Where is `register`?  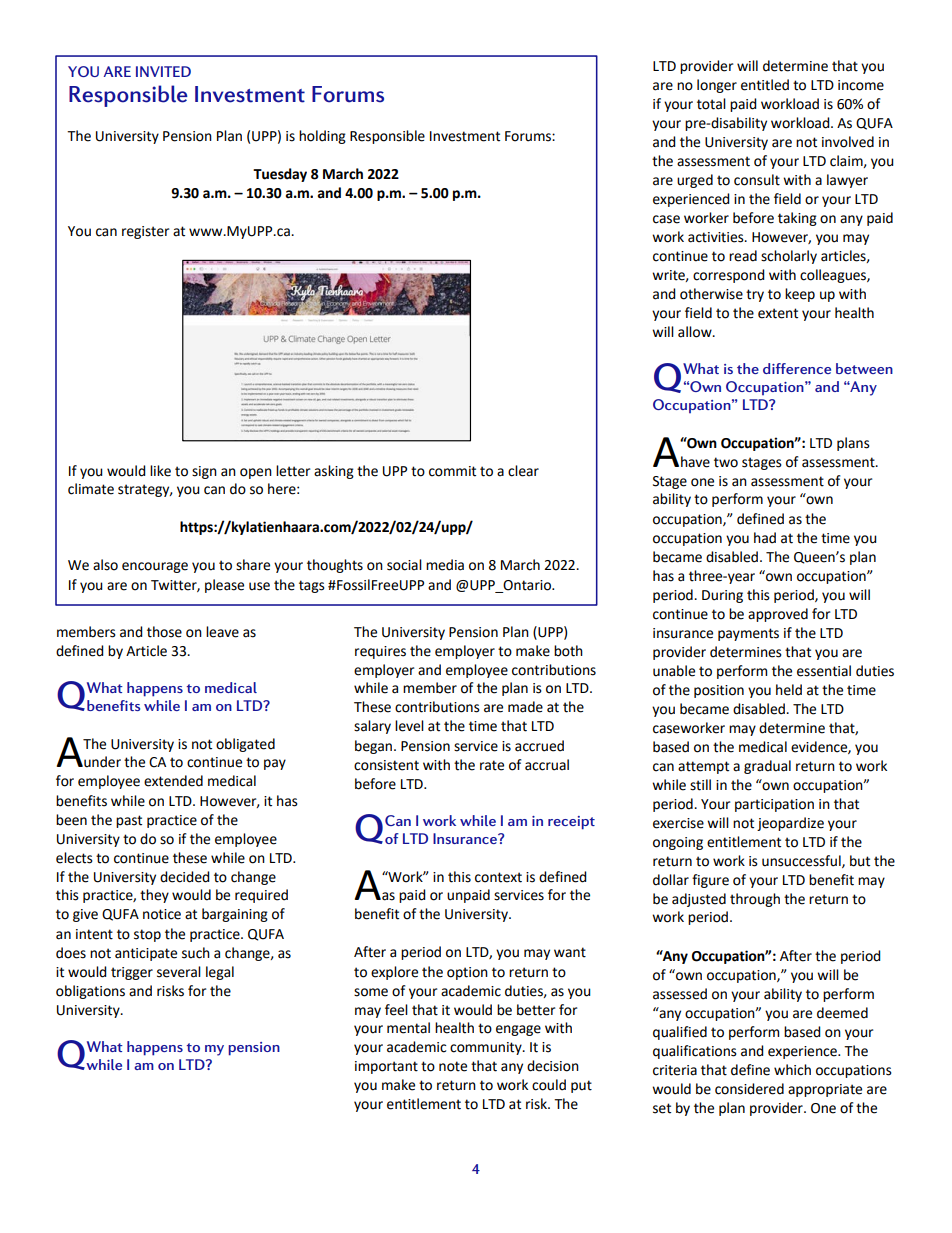
register is located at coordinates (145, 232).
